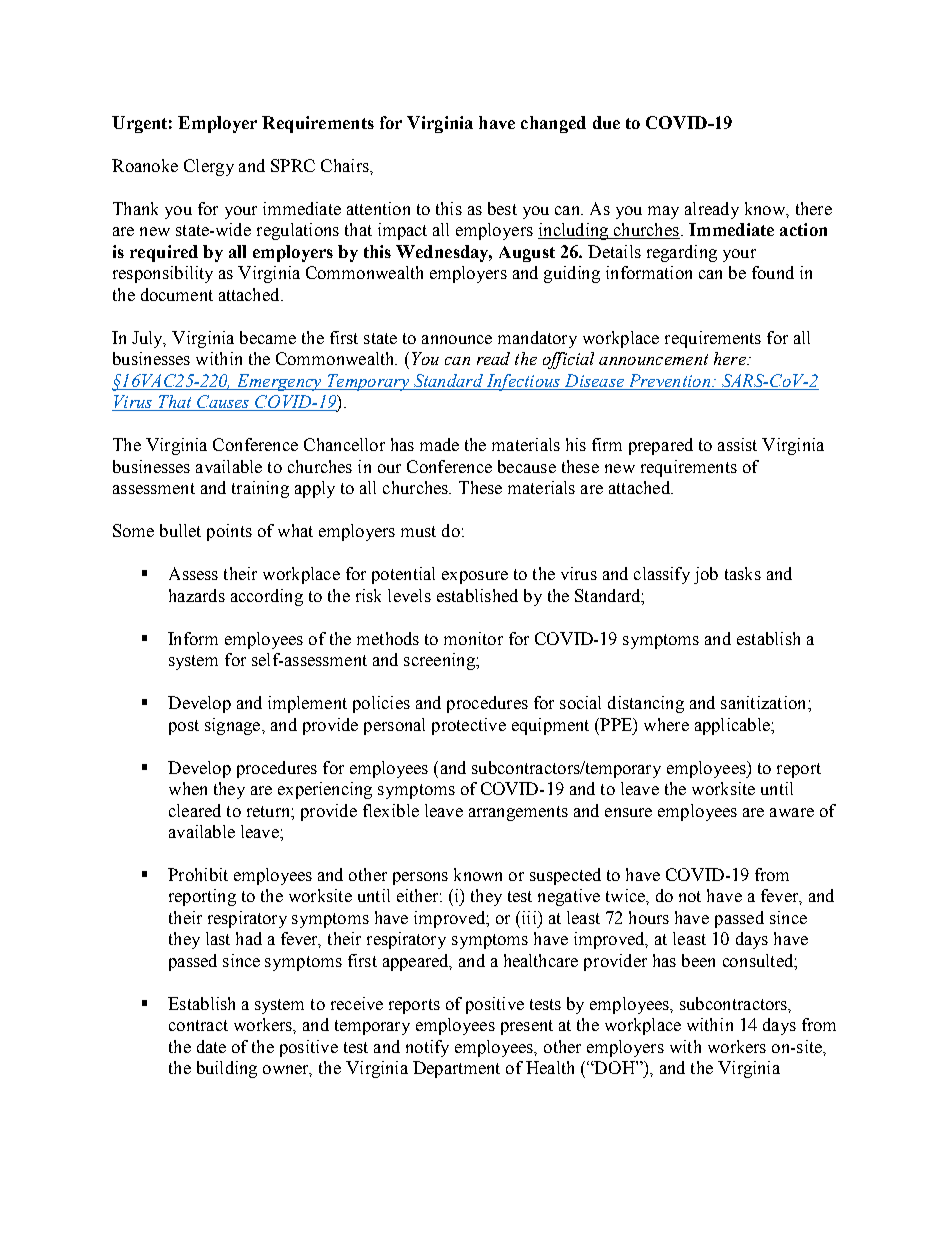 The height and width of the page is (1233, 952). What do you see at coordinates (737, 444) in the page?
I see `assist` at bounding box center [737, 444].
